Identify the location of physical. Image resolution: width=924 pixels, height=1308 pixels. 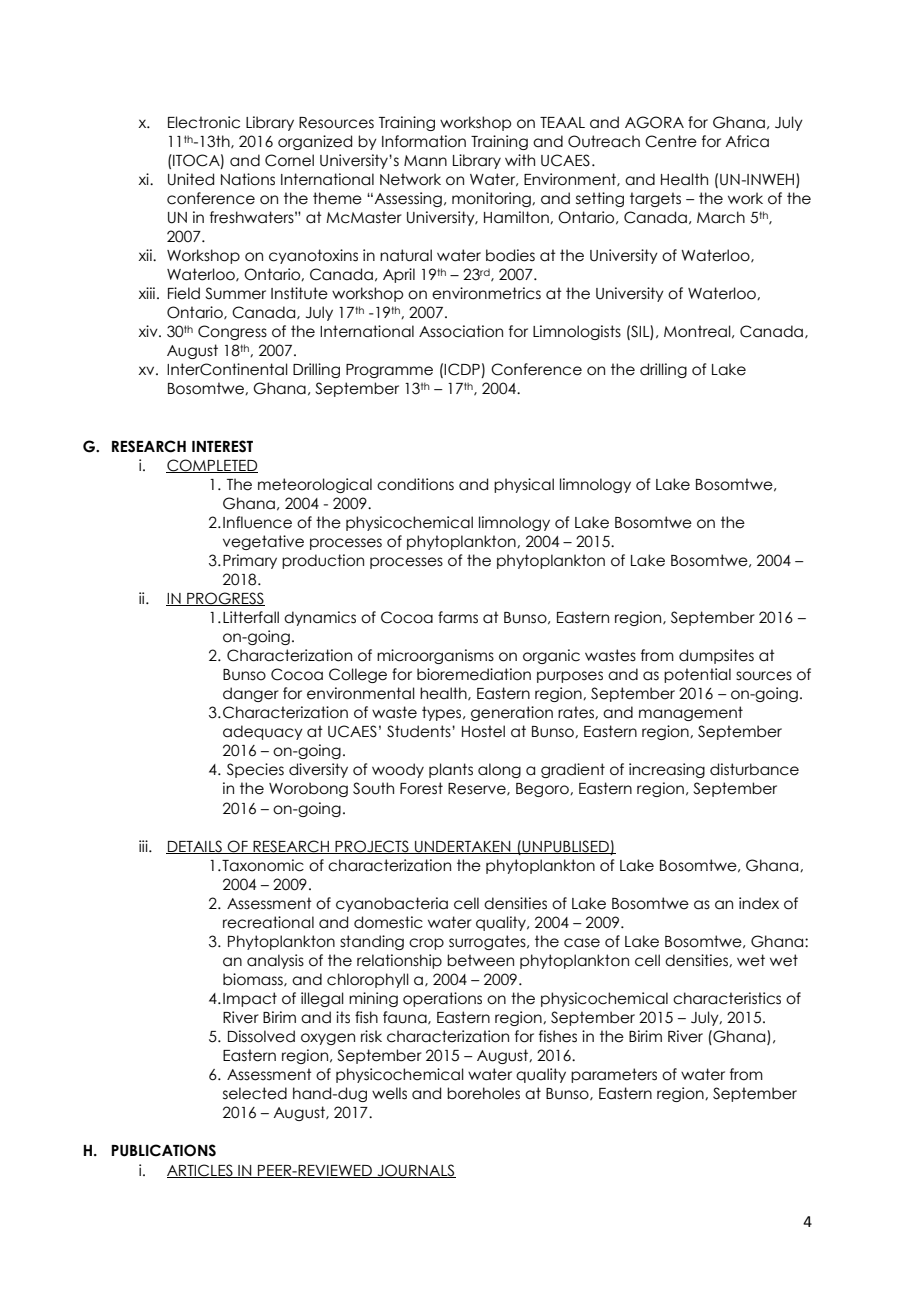
(524, 485).
